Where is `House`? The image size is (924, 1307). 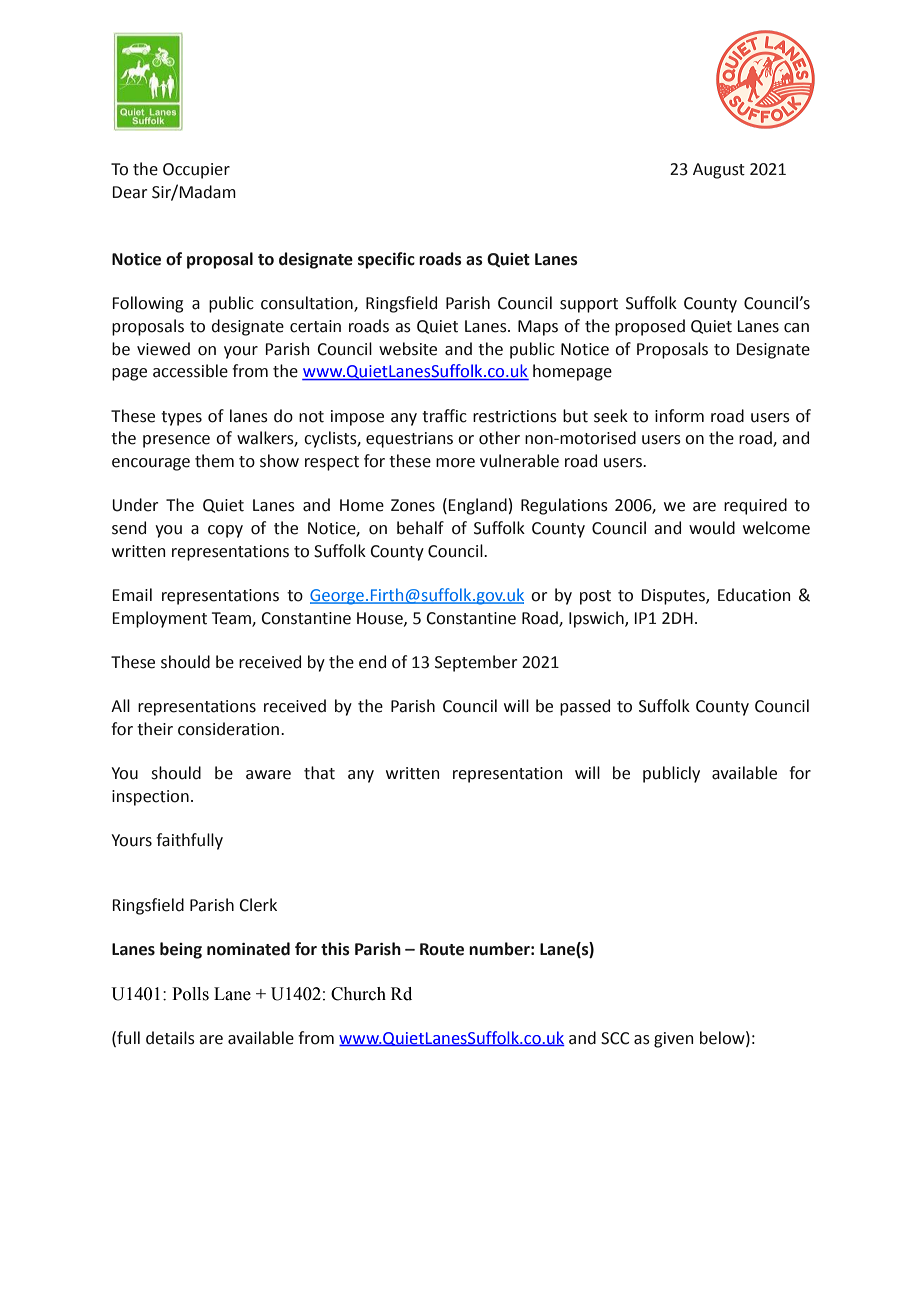 House is located at coordinates (381, 619).
